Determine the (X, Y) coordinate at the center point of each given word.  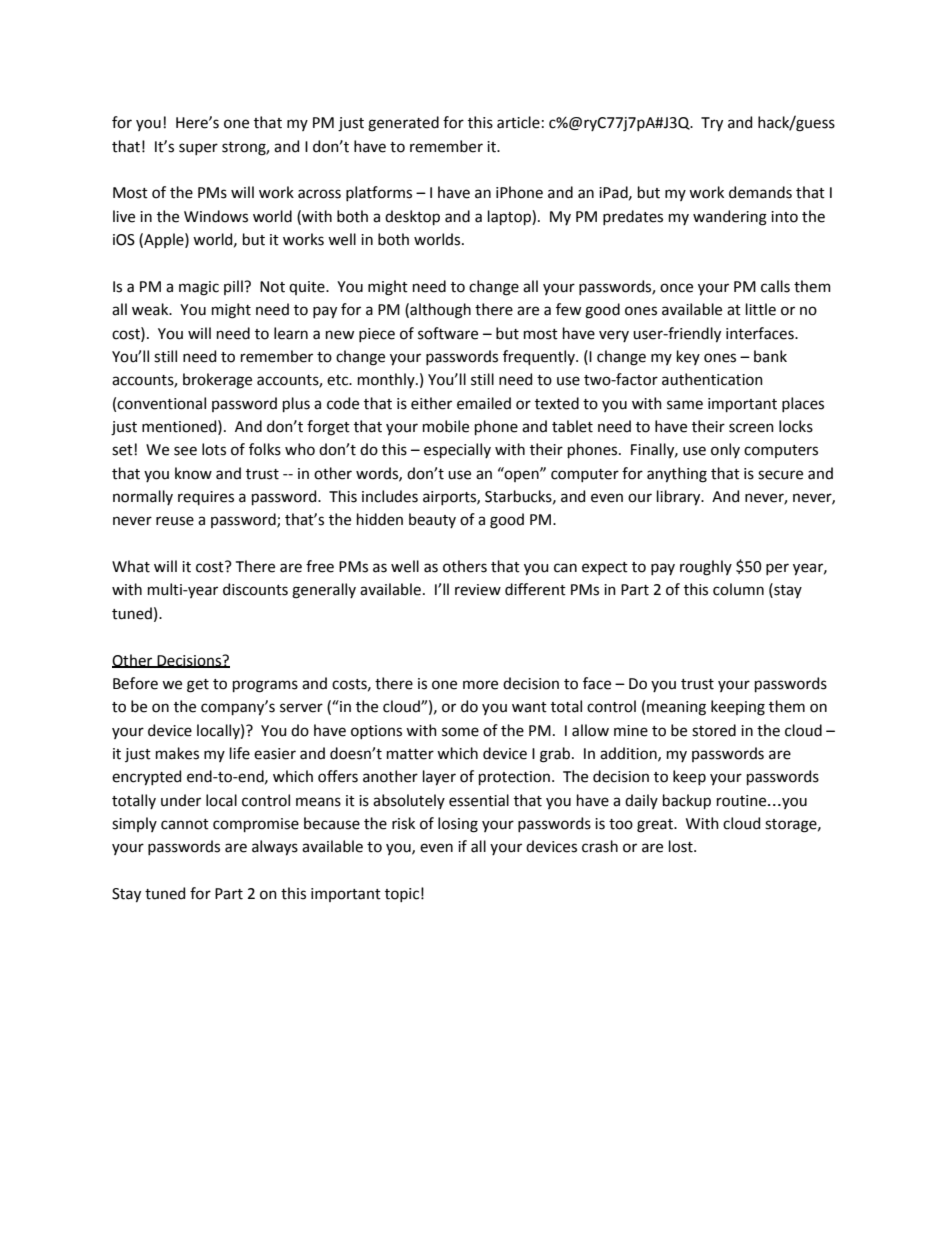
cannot (185, 824)
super (198, 149)
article (518, 122)
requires (206, 498)
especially (457, 450)
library (680, 497)
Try (712, 124)
